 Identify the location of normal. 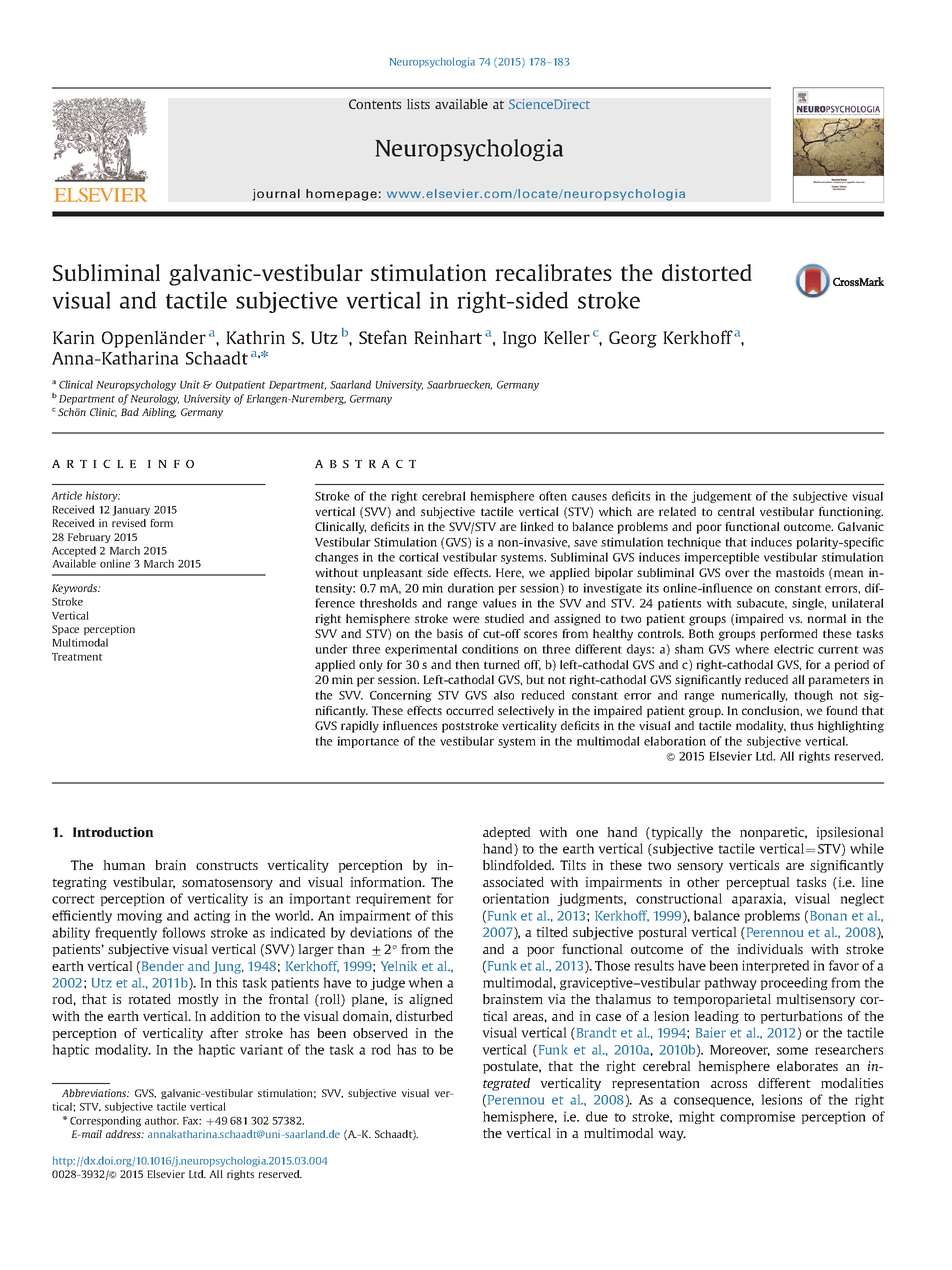
(826, 618).
